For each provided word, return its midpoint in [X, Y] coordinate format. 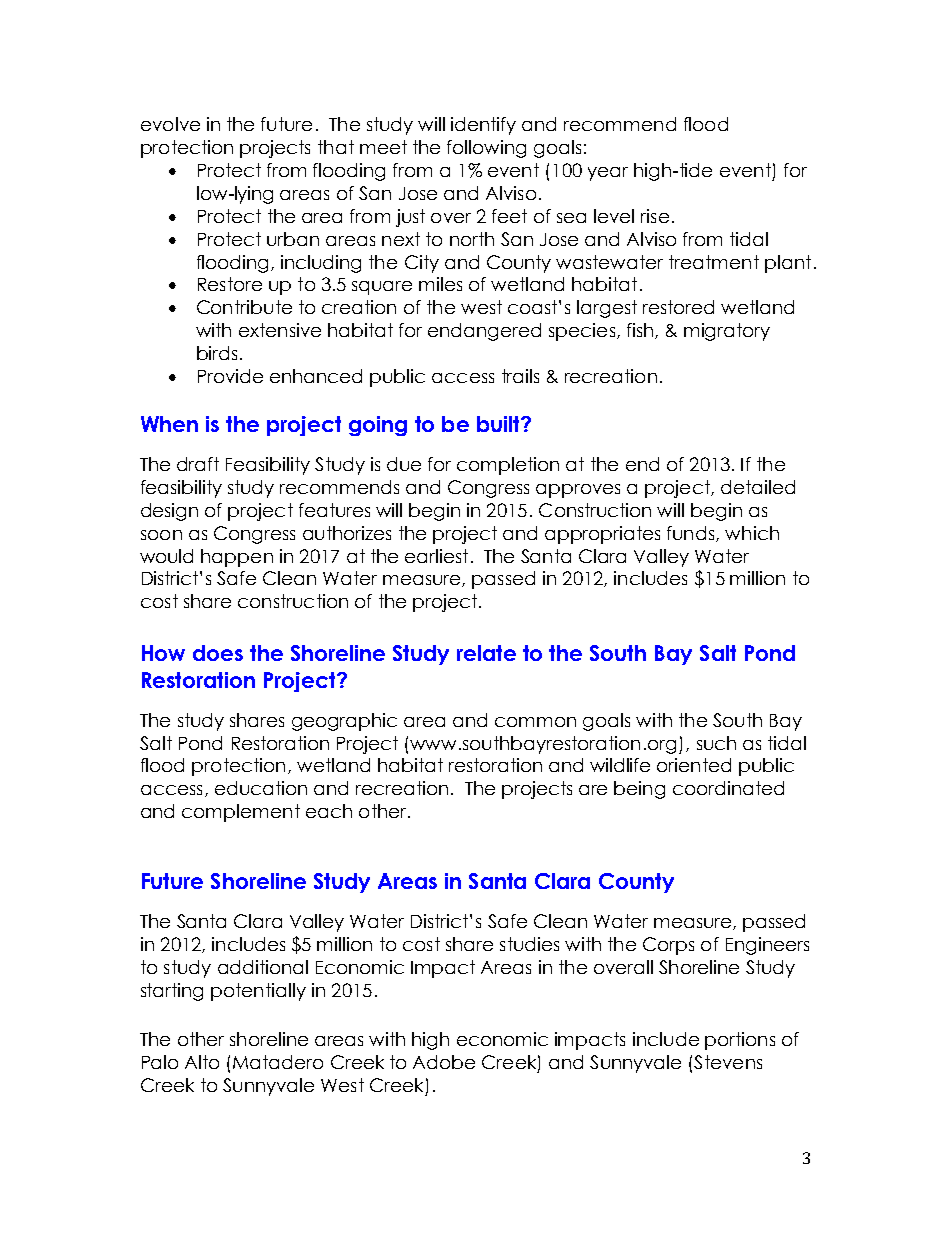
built [499, 424]
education [261, 788]
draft [198, 464]
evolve [170, 124]
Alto [202, 1062]
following [486, 149]
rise [655, 216]
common [535, 722]
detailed [758, 487]
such [716, 743]
